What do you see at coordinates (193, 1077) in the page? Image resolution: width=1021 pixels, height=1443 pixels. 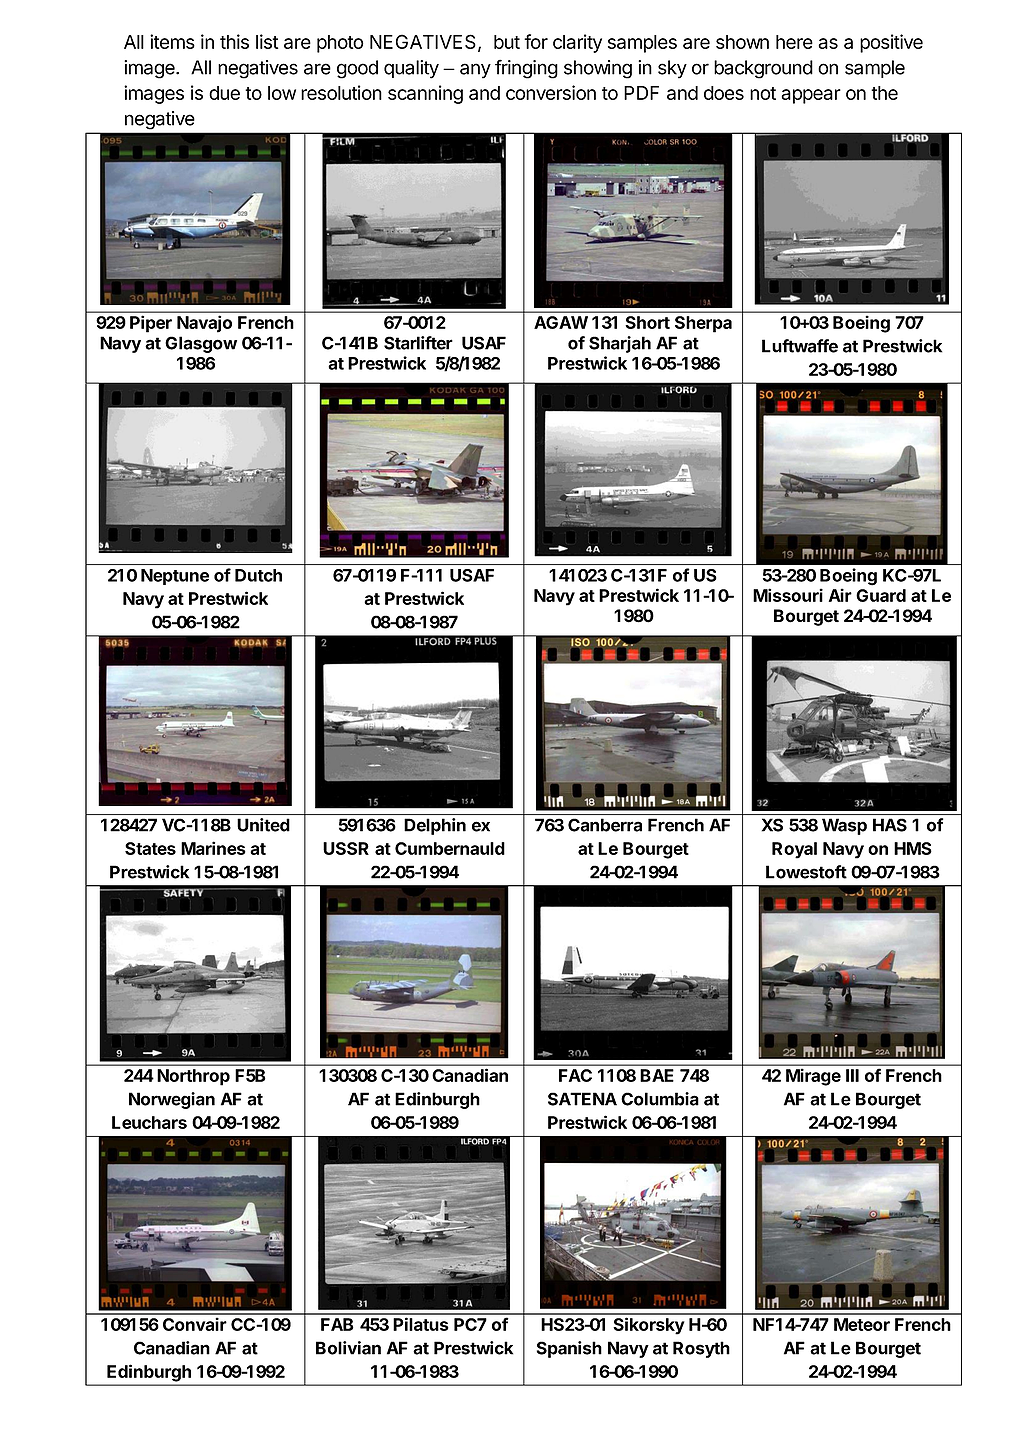 I see `Northrop` at bounding box center [193, 1077].
